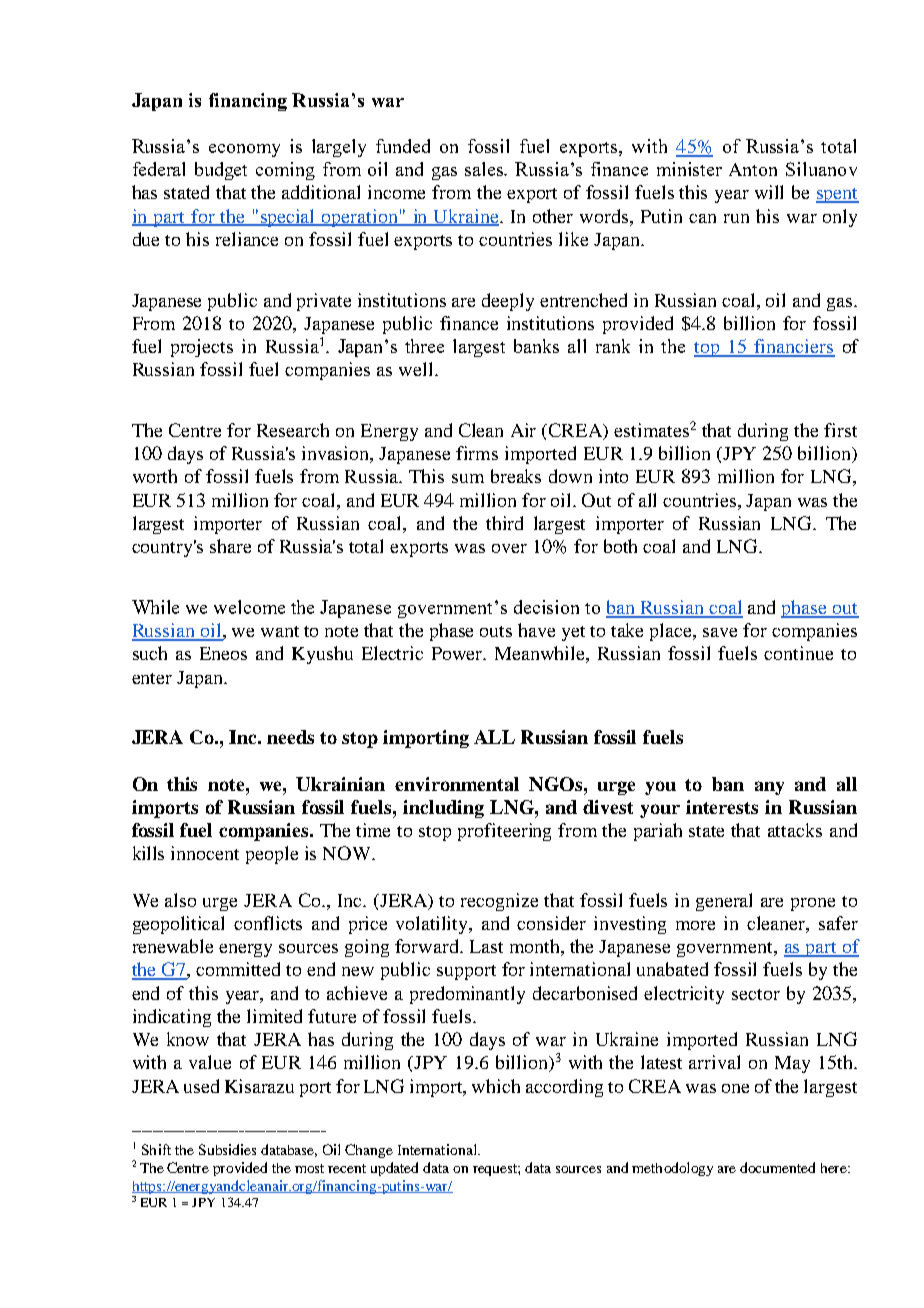 This document has height=1308, width=924. Describe the element at coordinates (499, 902) in the document. I see `recognize` at that location.
